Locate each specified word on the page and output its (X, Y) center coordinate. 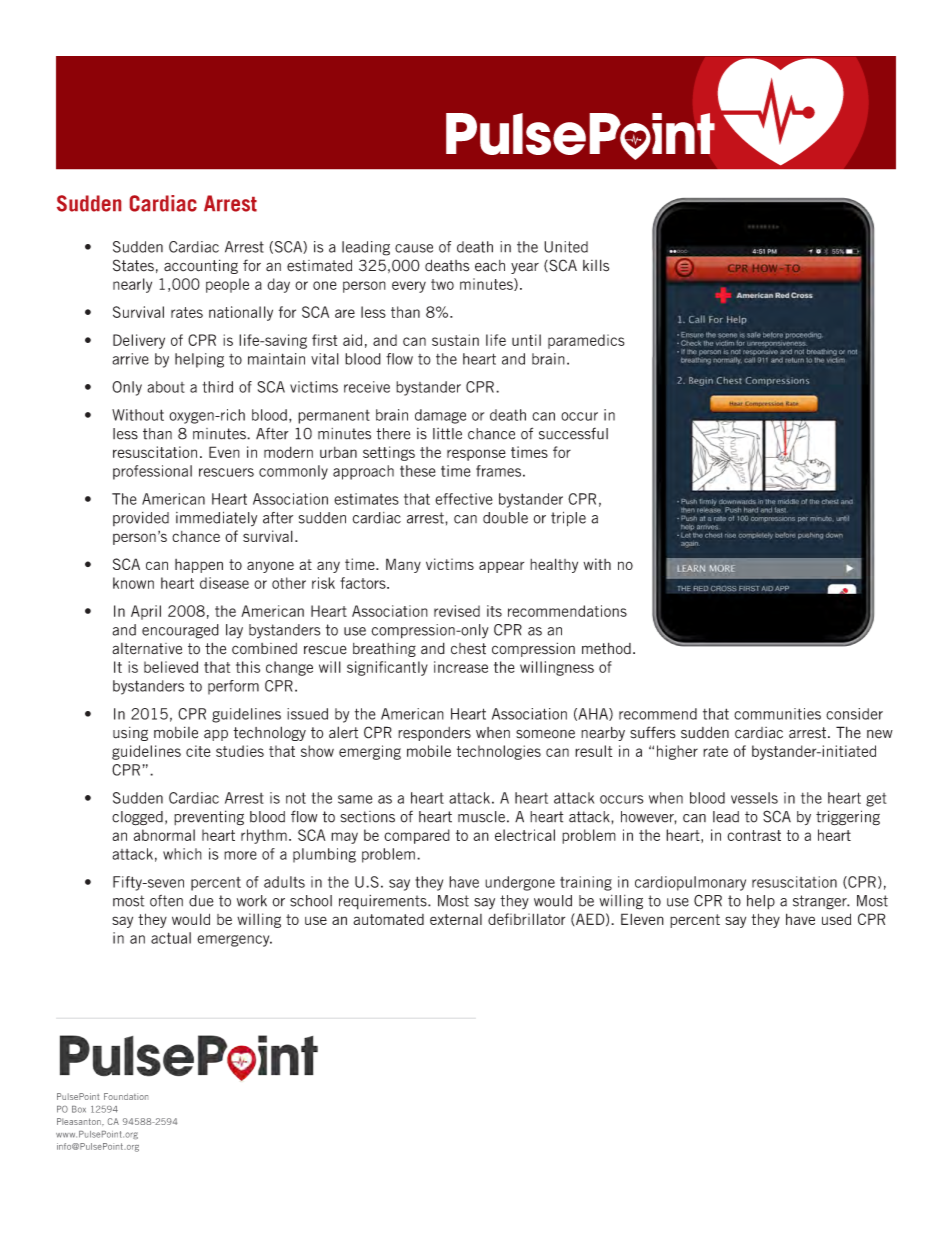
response (476, 455)
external (456, 919)
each (490, 266)
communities (777, 714)
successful (573, 433)
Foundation (126, 1096)
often (166, 901)
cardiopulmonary (690, 883)
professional (152, 472)
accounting (201, 266)
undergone (520, 883)
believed (171, 667)
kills (596, 265)
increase (461, 667)
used (836, 919)
